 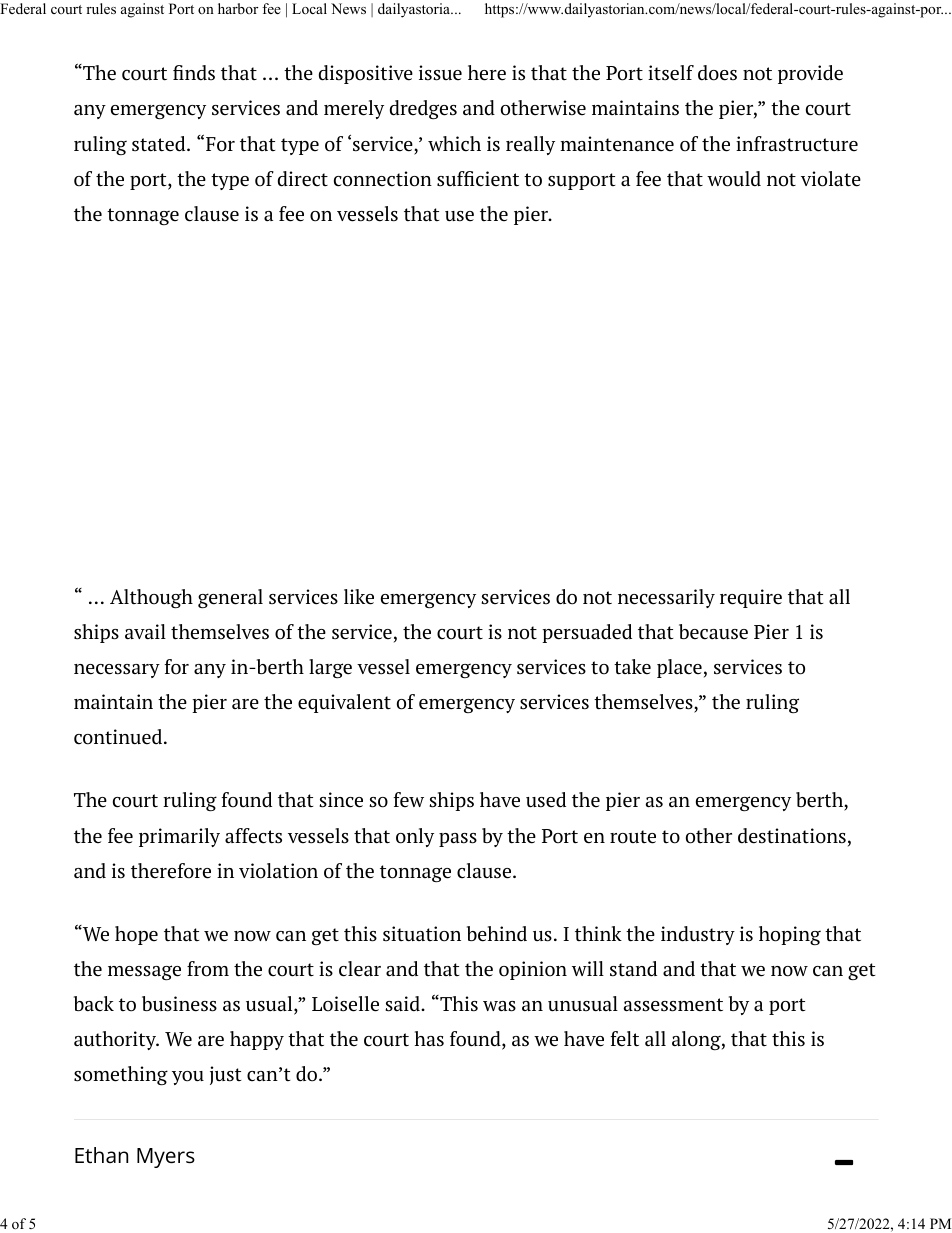 What do you see at coordinates (166, 1158) in the screenshot?
I see `Myers` at bounding box center [166, 1158].
